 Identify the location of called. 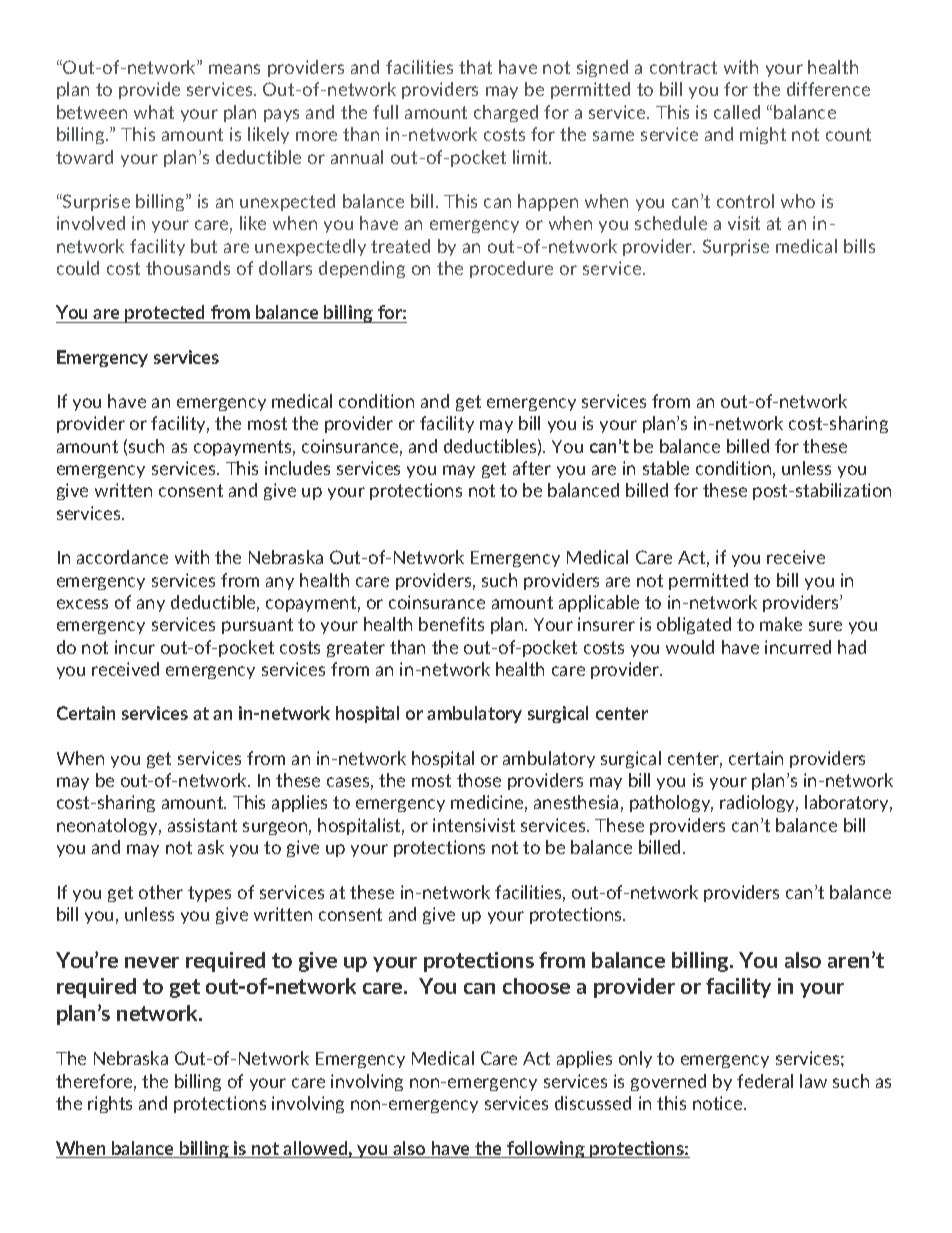
(737, 112).
